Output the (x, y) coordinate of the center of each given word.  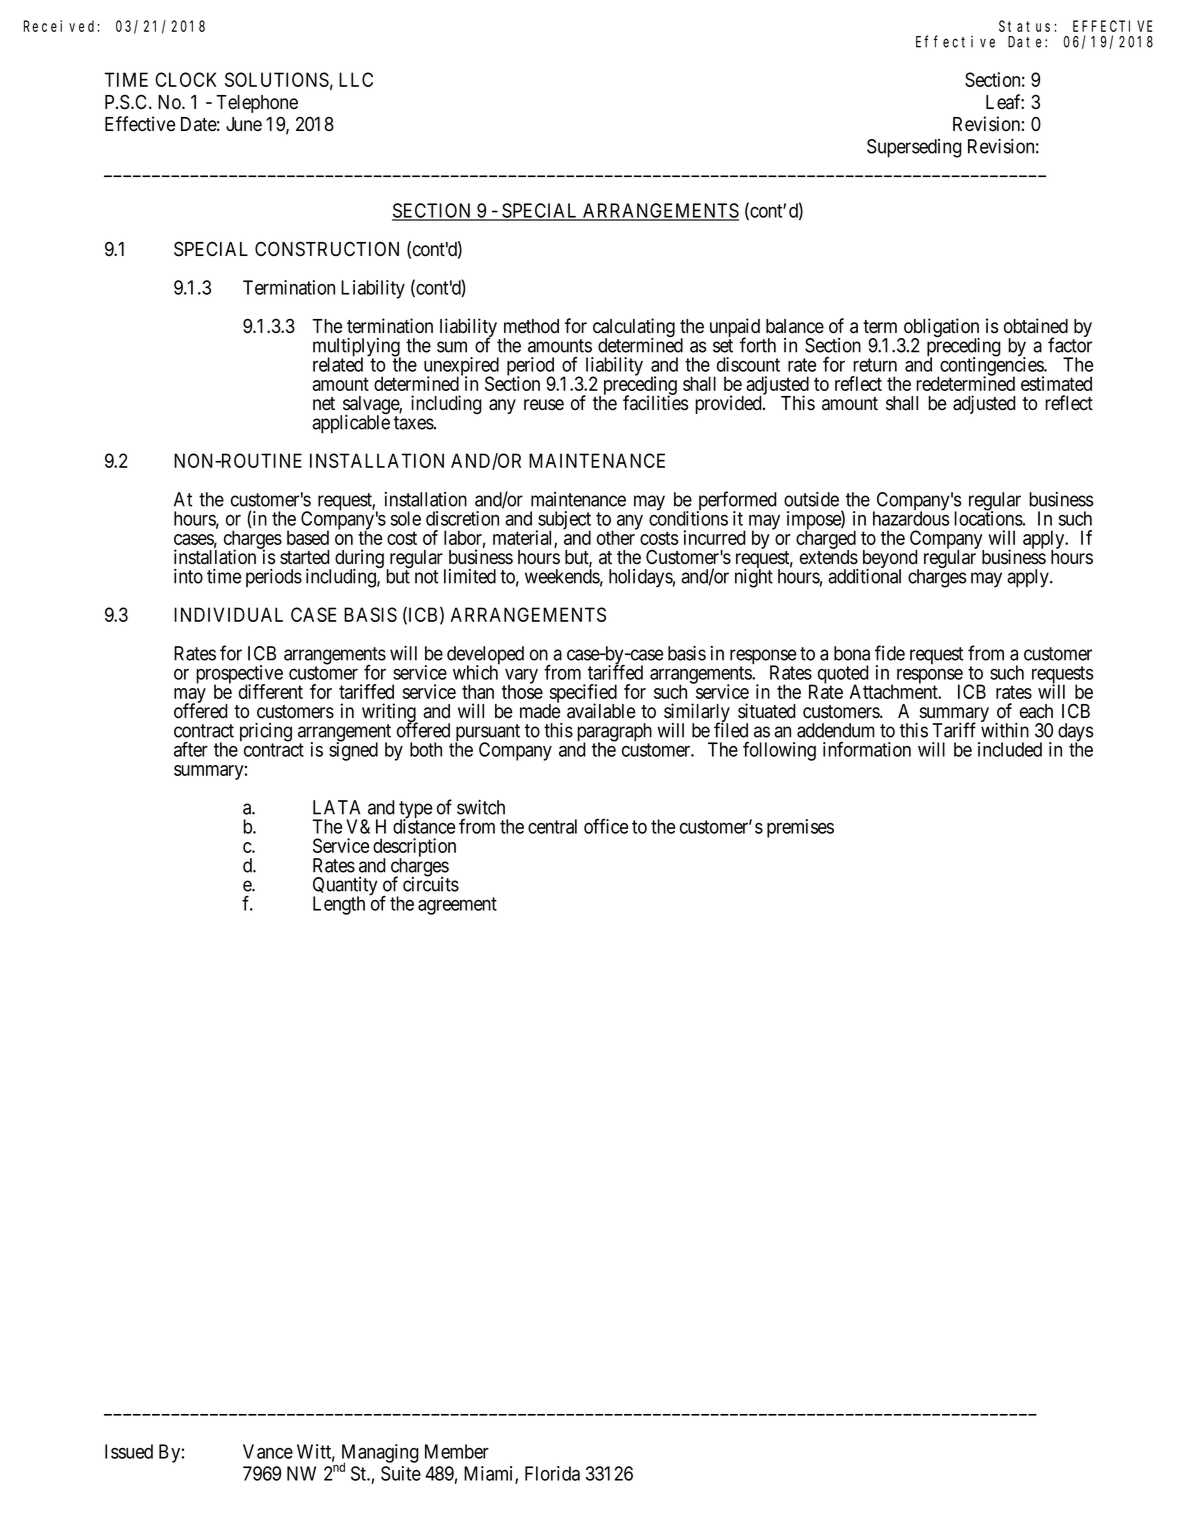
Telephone (257, 104)
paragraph (614, 733)
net (324, 404)
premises (800, 828)
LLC (356, 79)
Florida (552, 1473)
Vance (268, 1451)
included (1010, 749)
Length (339, 905)
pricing (266, 733)
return (875, 365)
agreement (457, 906)
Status (1024, 26)
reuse (544, 405)
